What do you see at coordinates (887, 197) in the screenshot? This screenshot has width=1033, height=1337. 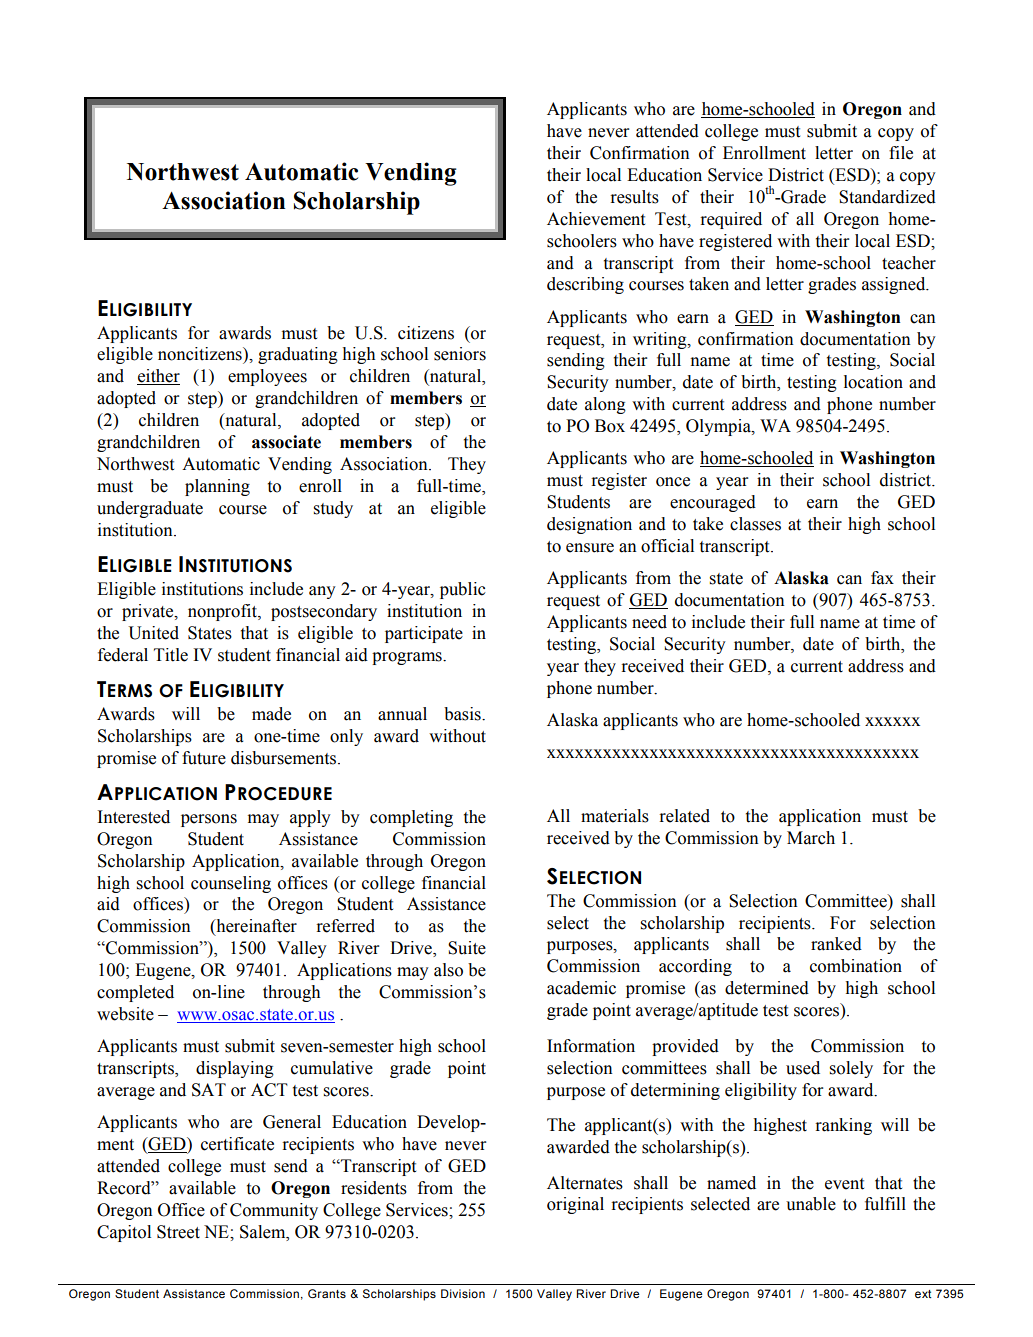 I see `Standardized` at bounding box center [887, 197].
